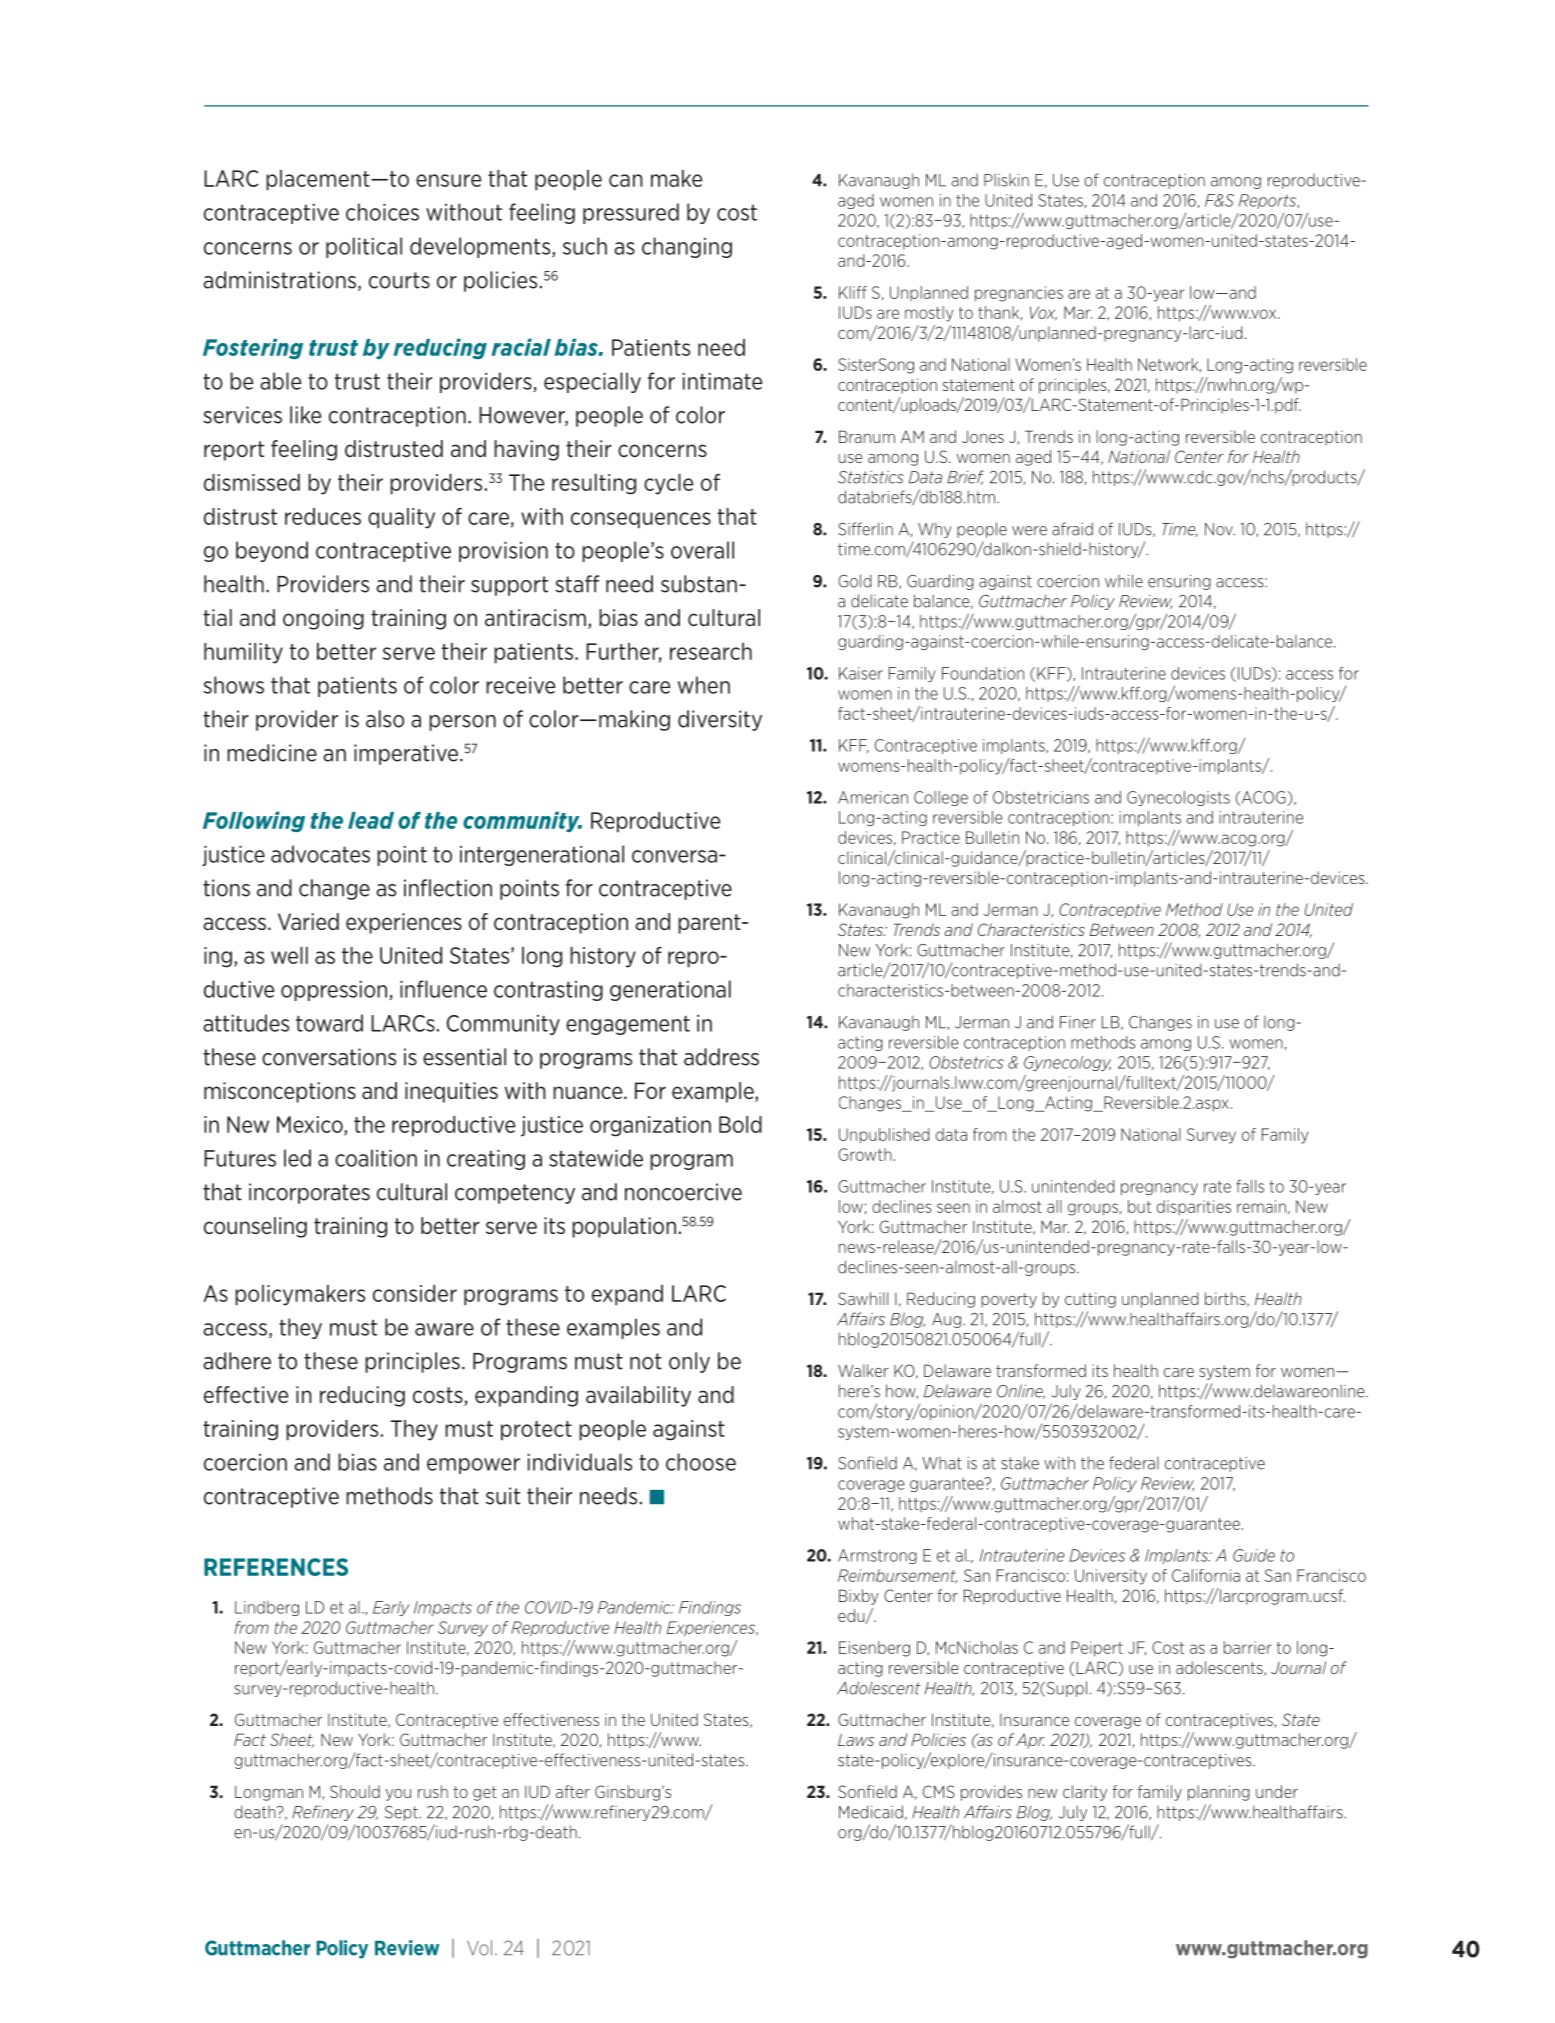  What do you see at coordinates (687, 247) in the image?
I see `changing` at bounding box center [687, 247].
